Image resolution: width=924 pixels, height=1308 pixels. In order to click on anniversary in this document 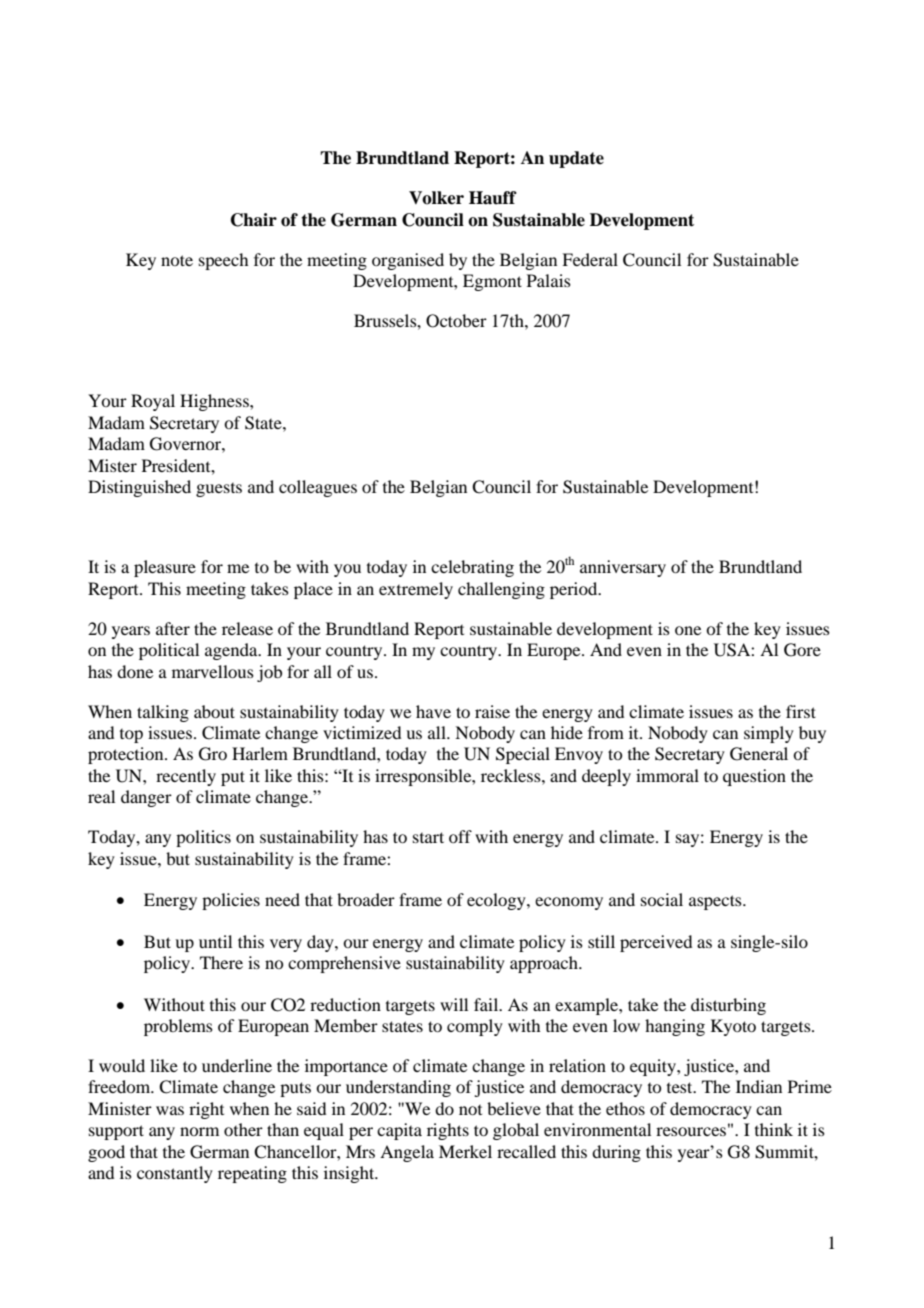, I will do `click(623, 568)`.
